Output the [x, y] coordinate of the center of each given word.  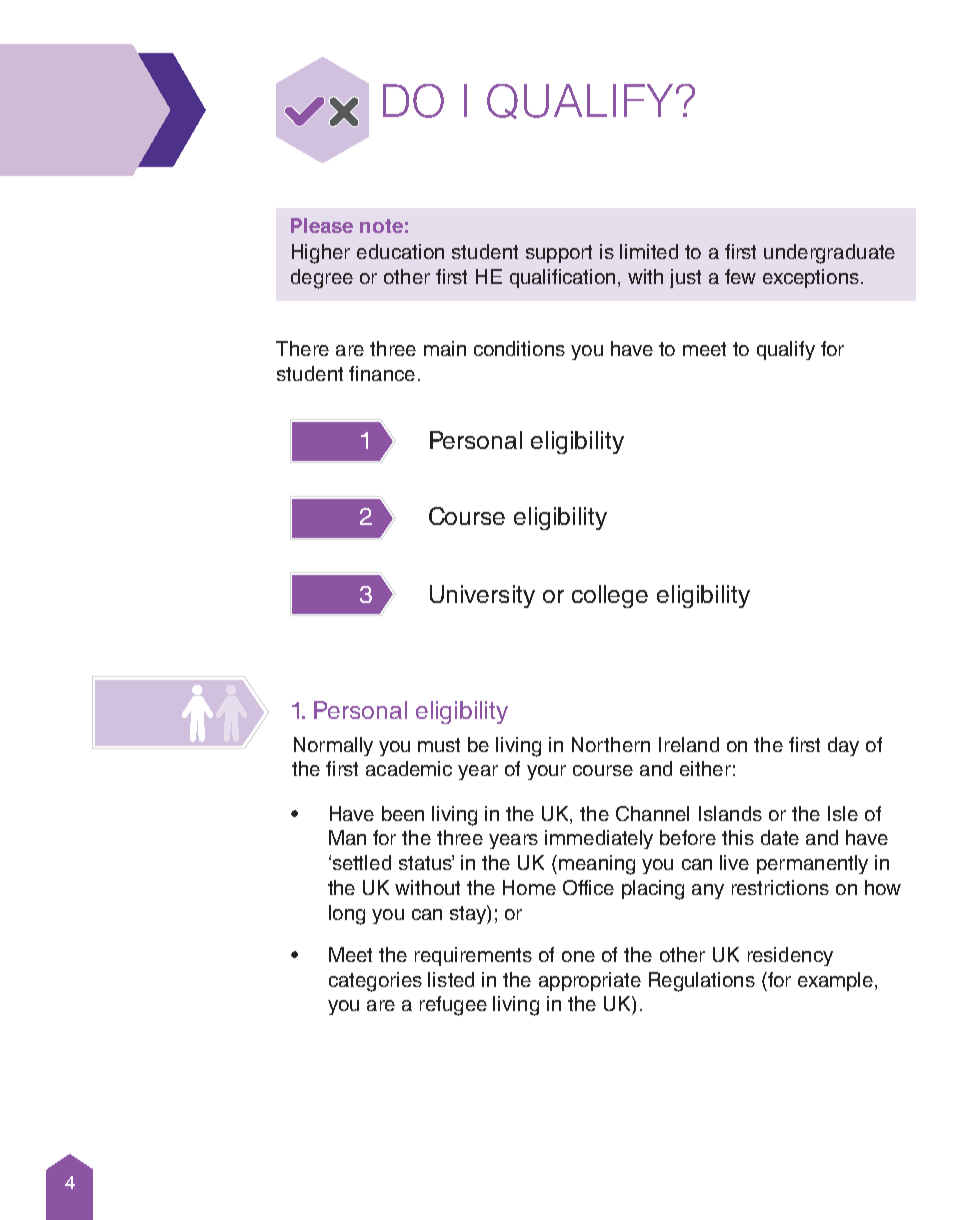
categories [375, 982]
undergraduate [829, 254]
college [610, 596]
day [843, 746]
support [559, 254]
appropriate [590, 981]
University [482, 596]
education [400, 251]
